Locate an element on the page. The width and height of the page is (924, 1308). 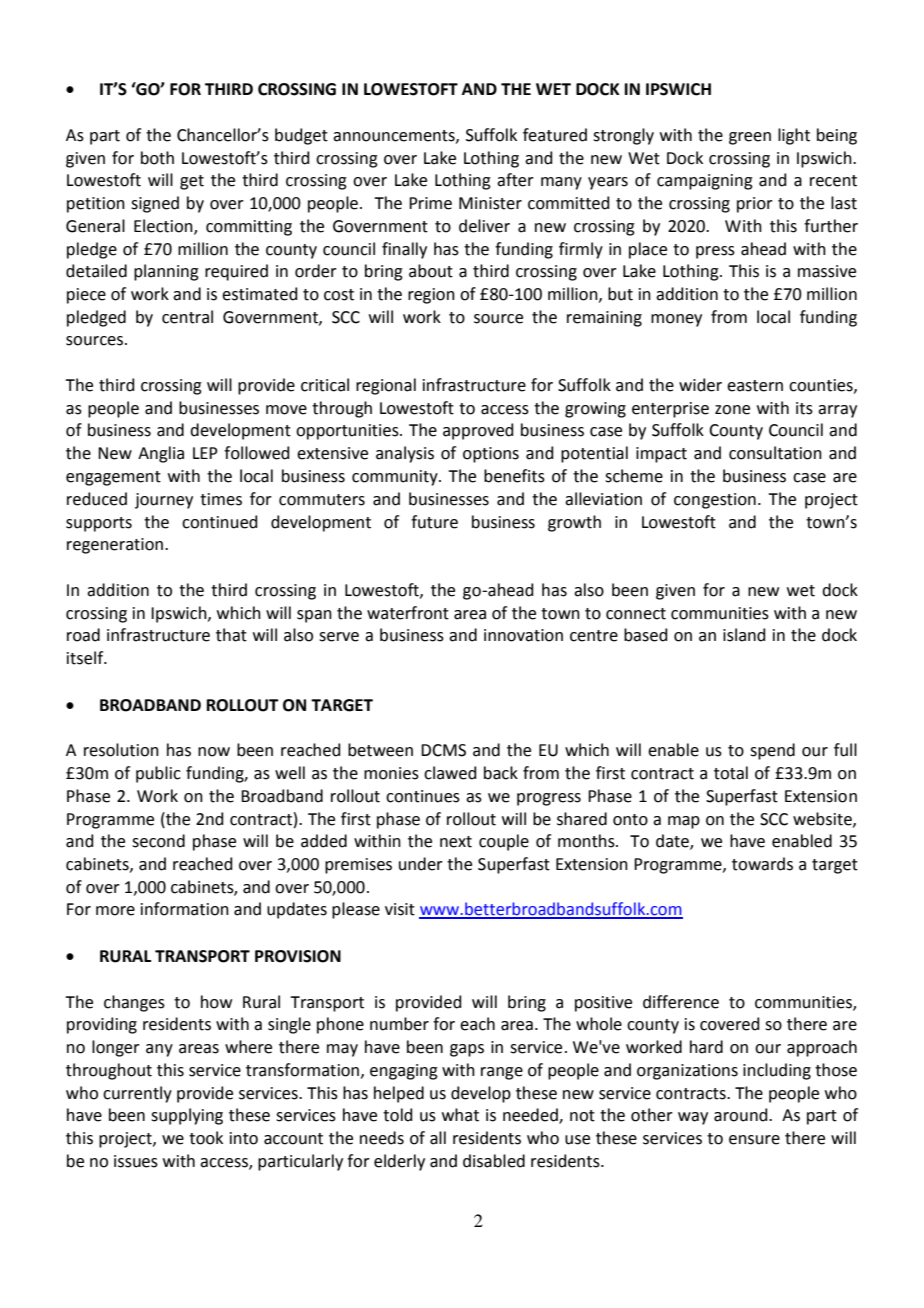
supplying is located at coordinates (187, 1116).
